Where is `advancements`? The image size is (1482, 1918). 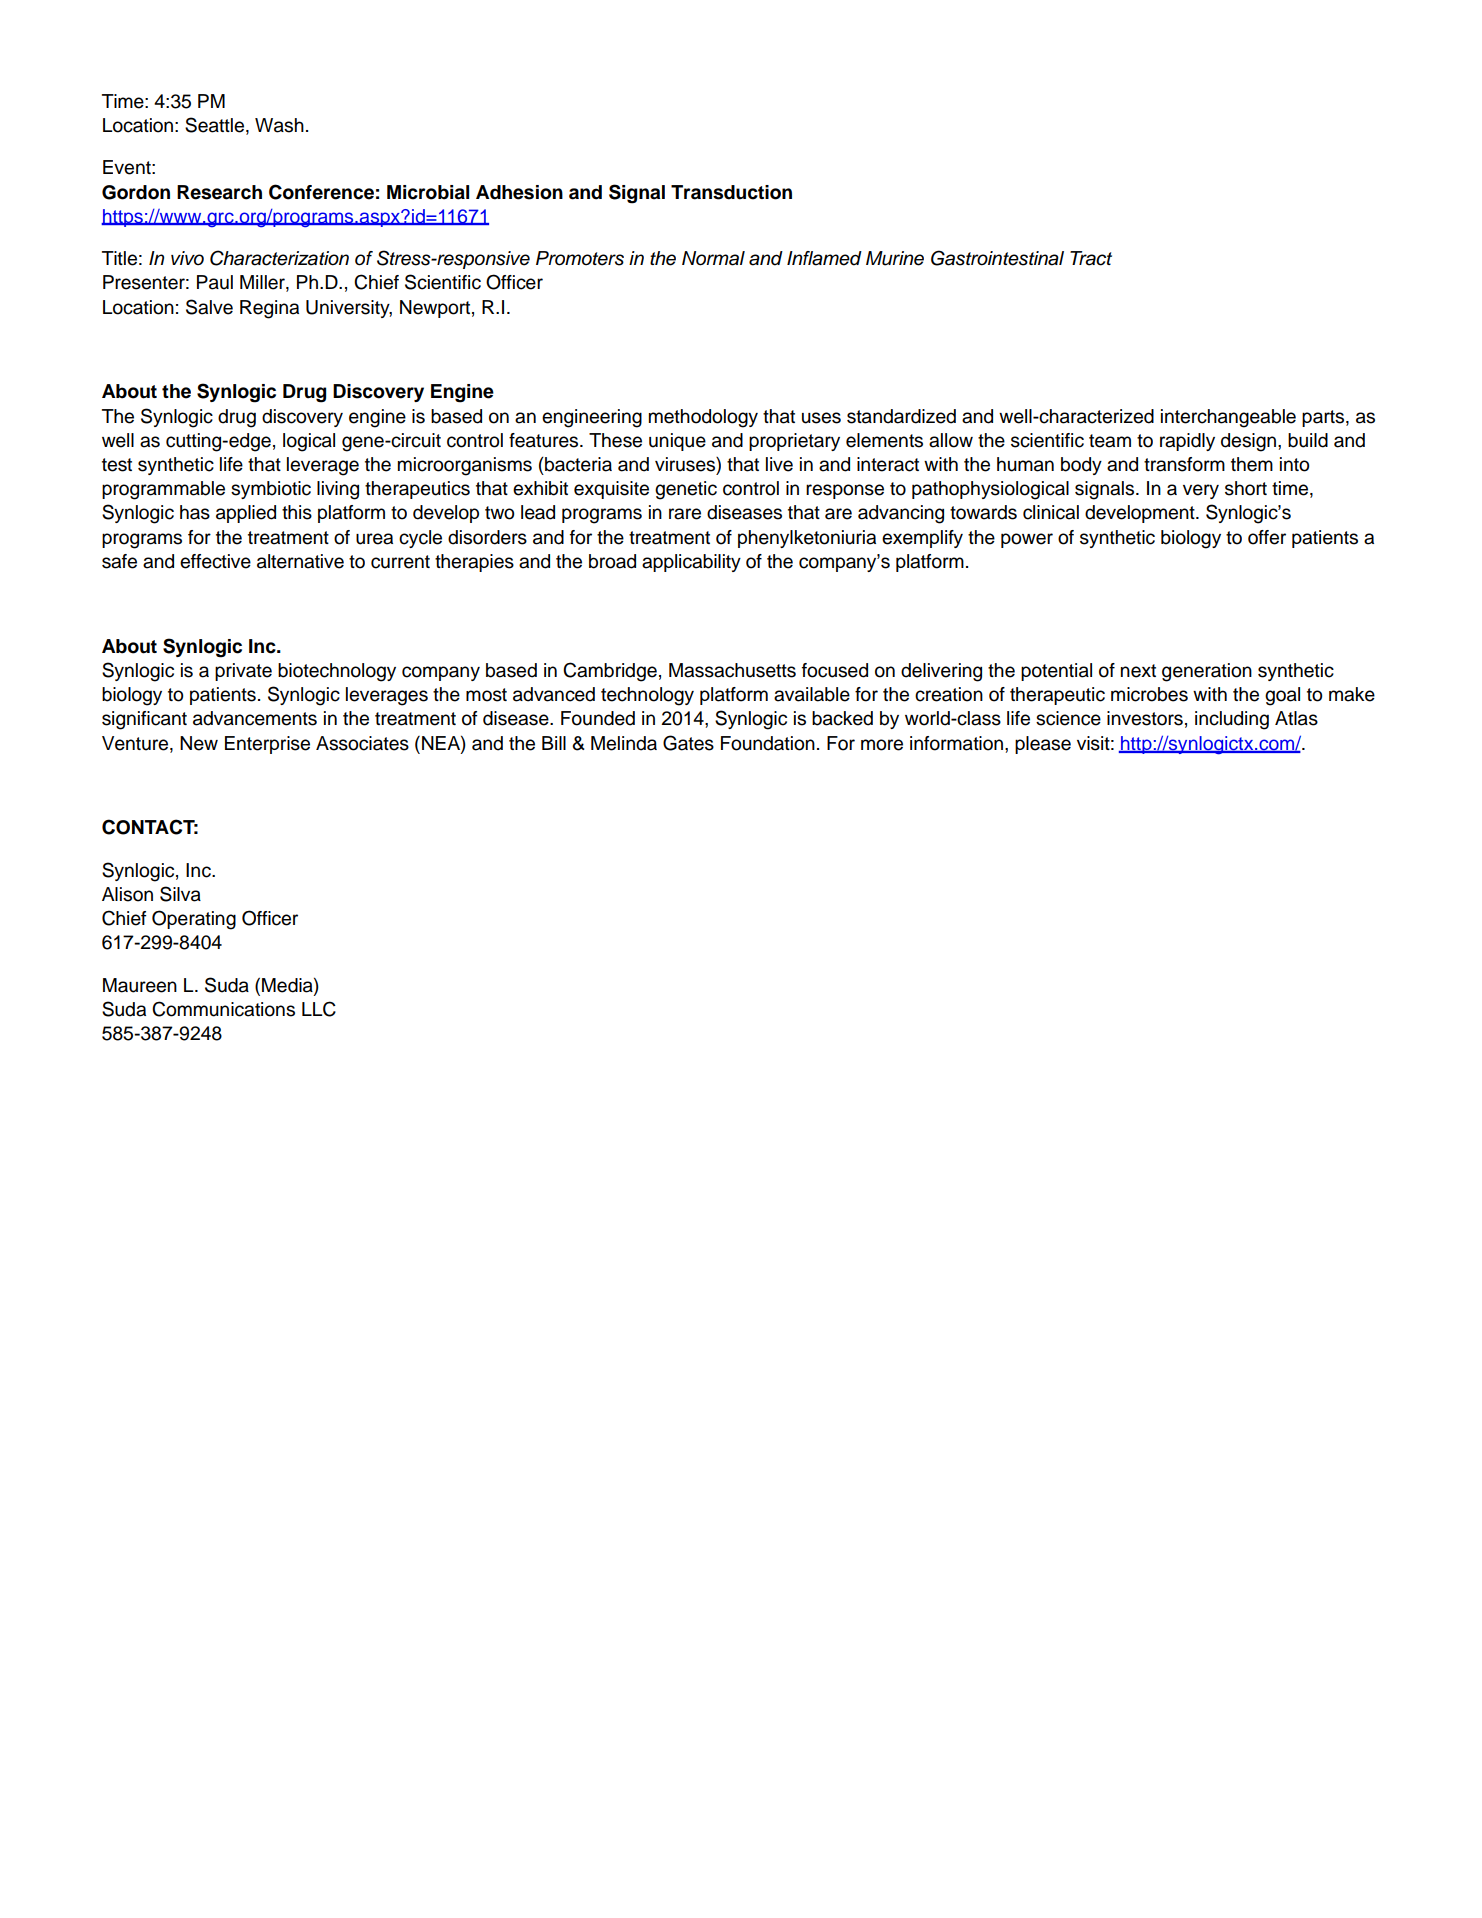
advancements is located at coordinates (255, 718).
